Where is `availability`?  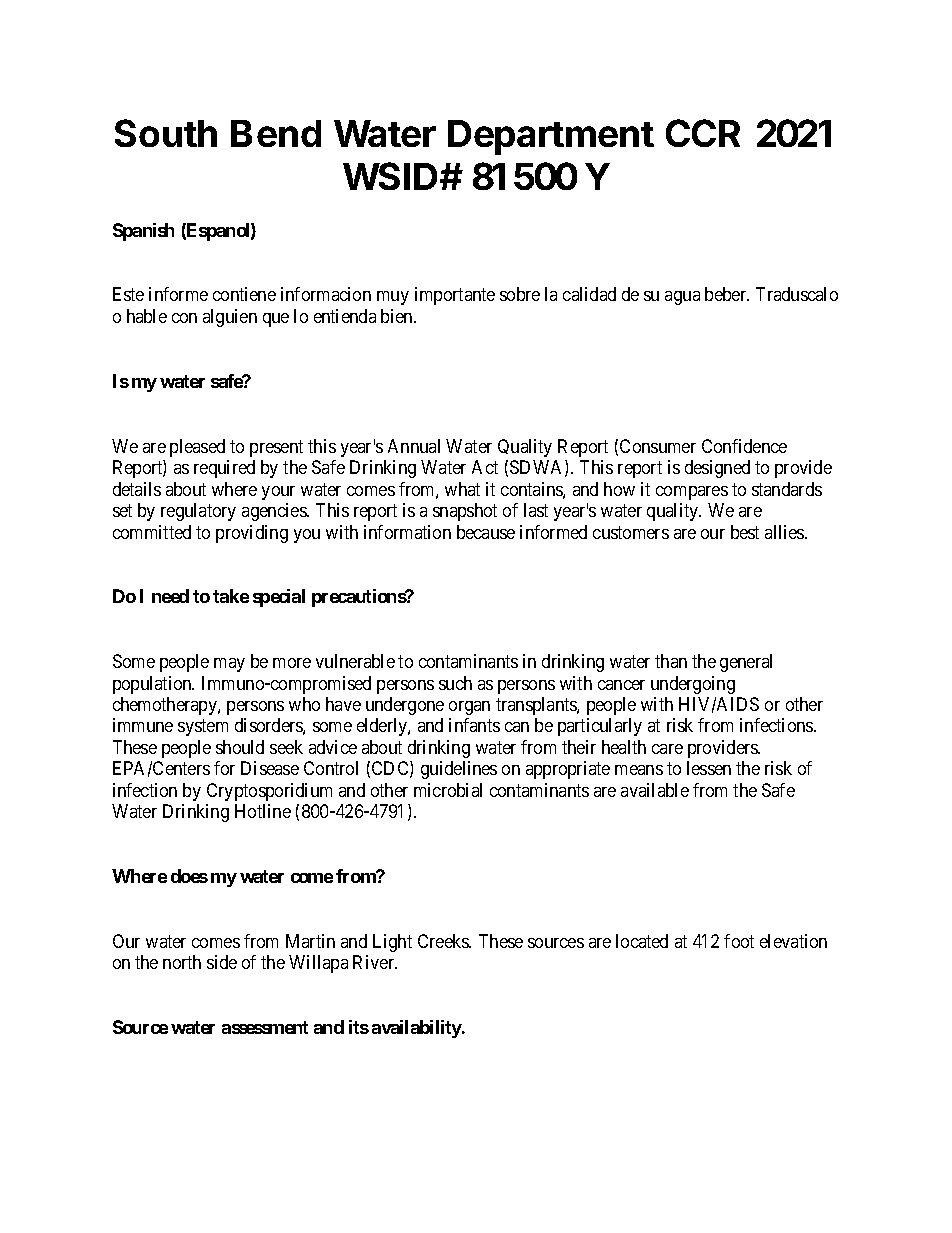 availability is located at coordinates (417, 1029).
